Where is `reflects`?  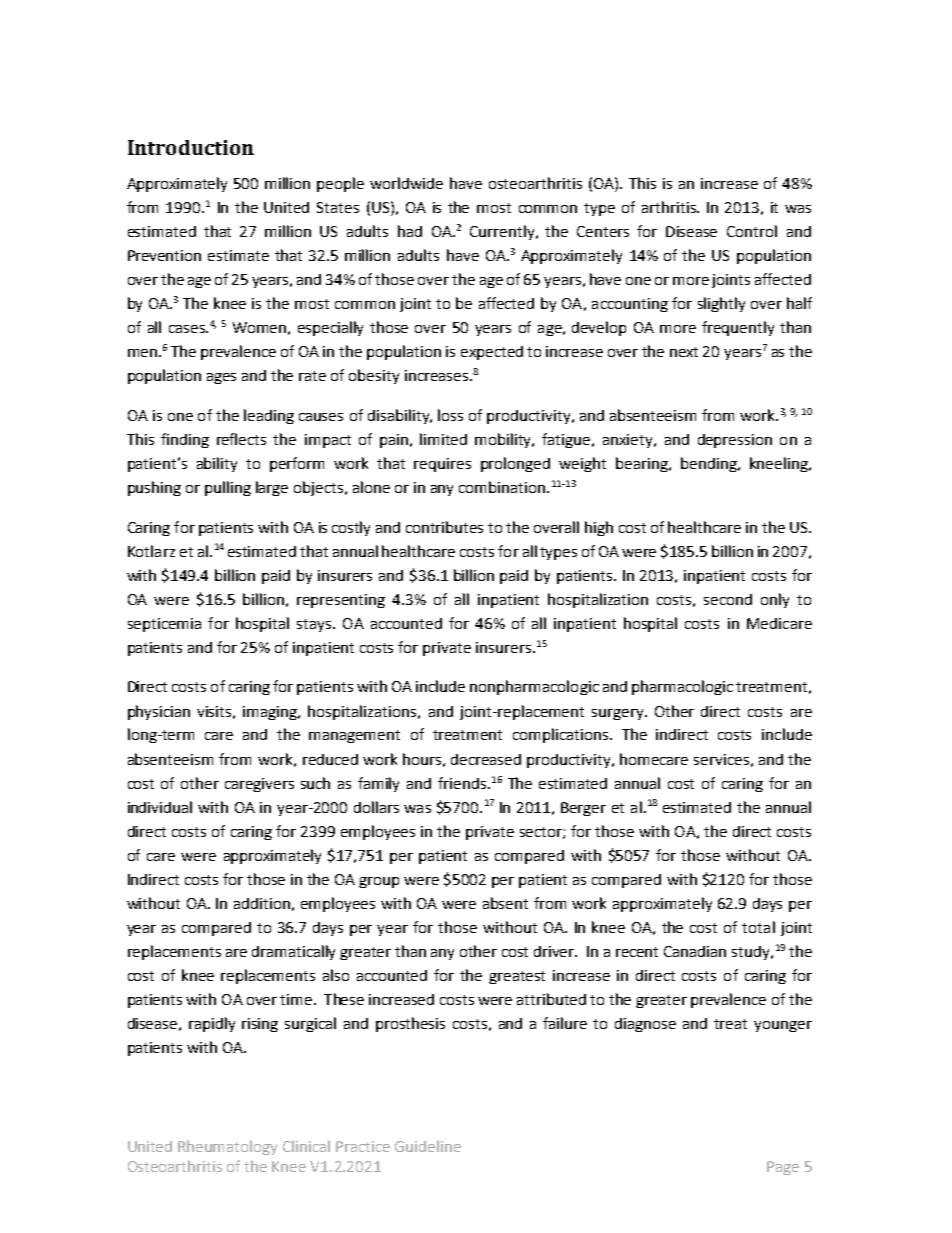
reflects is located at coordinates (241, 439).
